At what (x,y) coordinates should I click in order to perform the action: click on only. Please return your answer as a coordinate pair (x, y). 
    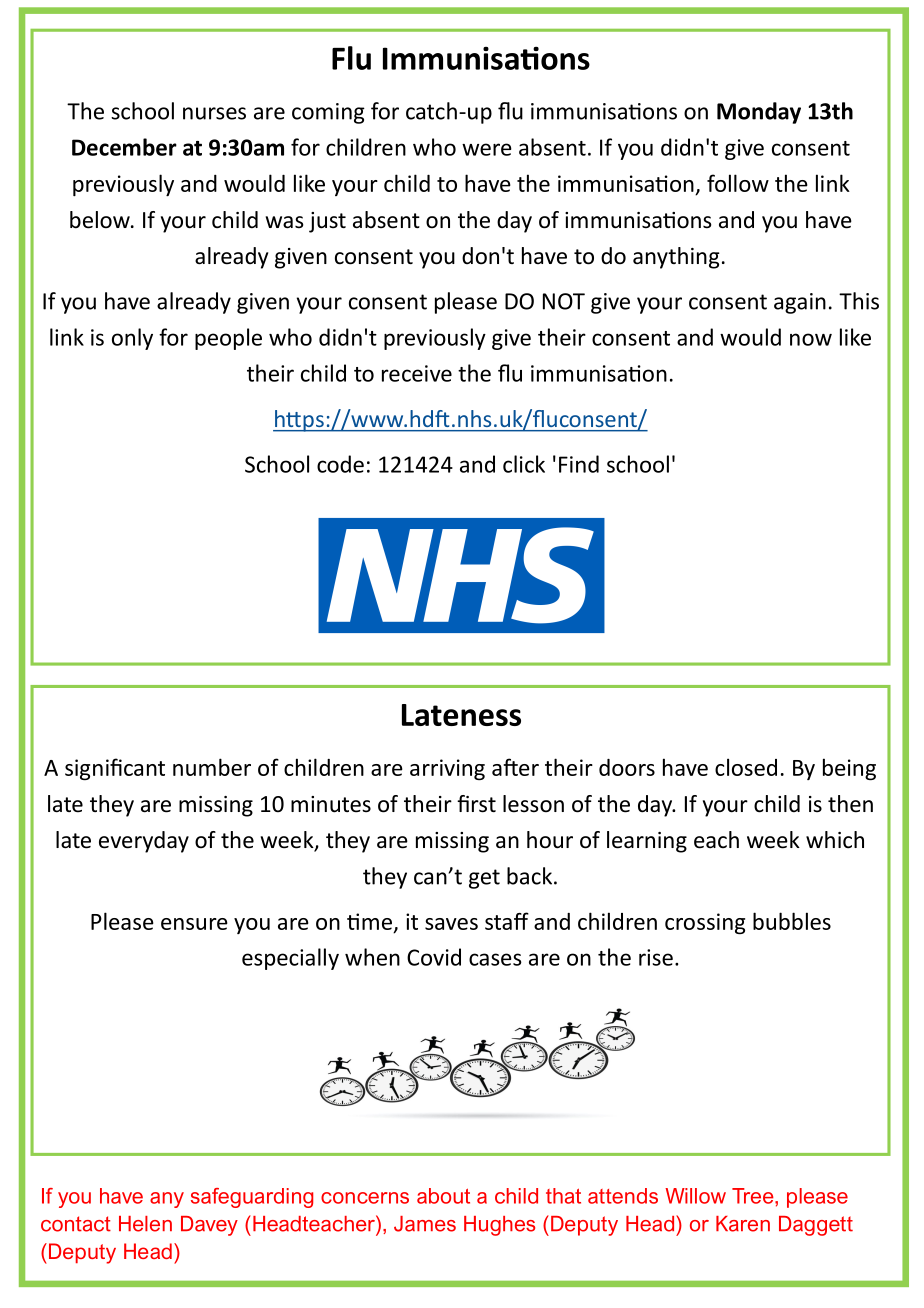
    Looking at the image, I should click on (132, 339).
